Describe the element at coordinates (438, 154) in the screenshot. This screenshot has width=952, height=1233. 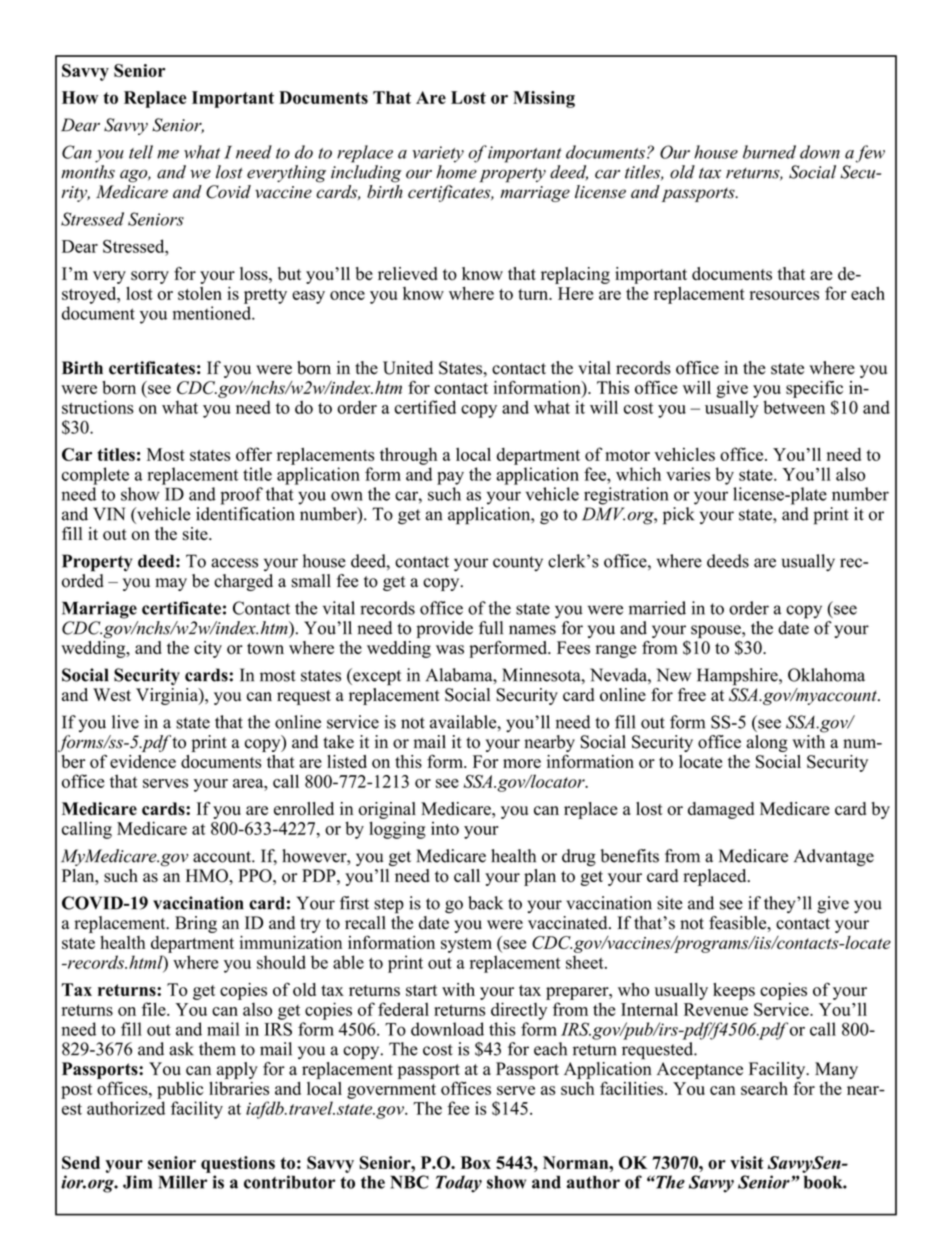
I see `variety` at that location.
